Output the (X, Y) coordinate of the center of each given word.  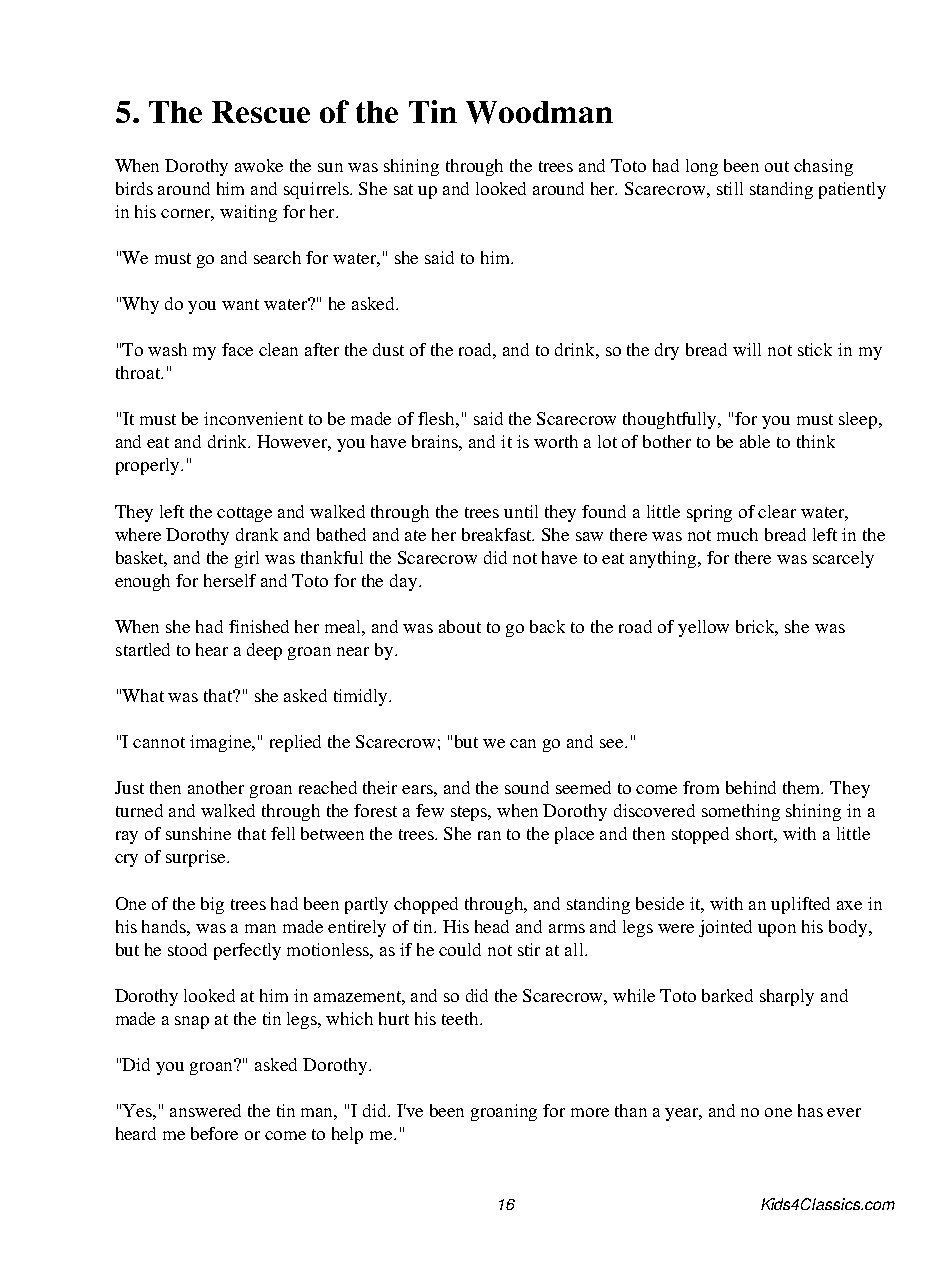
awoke (259, 165)
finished (259, 626)
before (214, 1133)
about (460, 626)
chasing (823, 167)
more (590, 1112)
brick (757, 627)
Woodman (539, 112)
